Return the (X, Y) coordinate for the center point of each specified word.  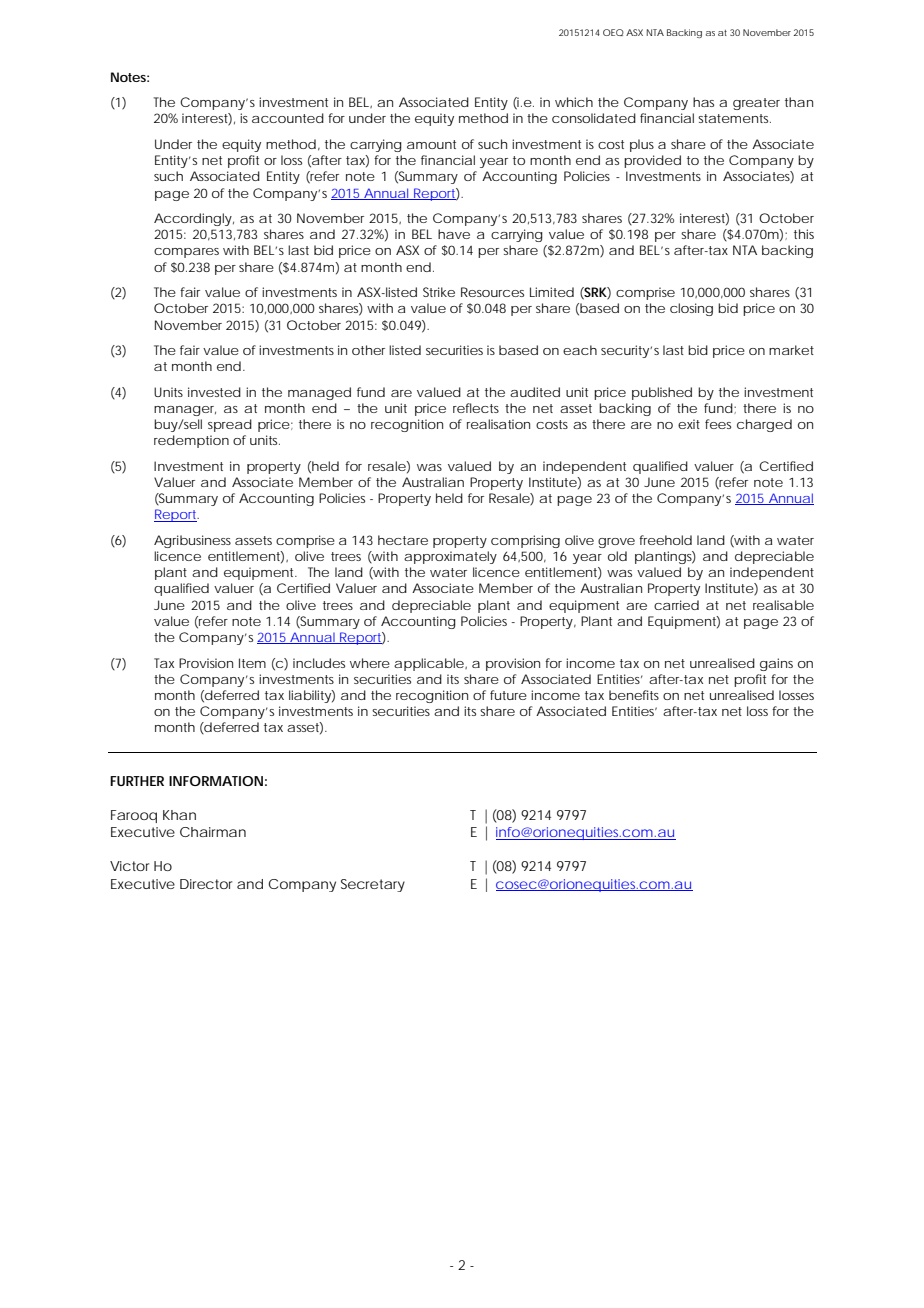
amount (431, 144)
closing (691, 309)
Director (206, 884)
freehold (665, 540)
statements (734, 118)
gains (776, 664)
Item (252, 663)
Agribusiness (192, 541)
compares (186, 253)
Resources (492, 292)
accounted (288, 118)
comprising (525, 541)
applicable (429, 664)
